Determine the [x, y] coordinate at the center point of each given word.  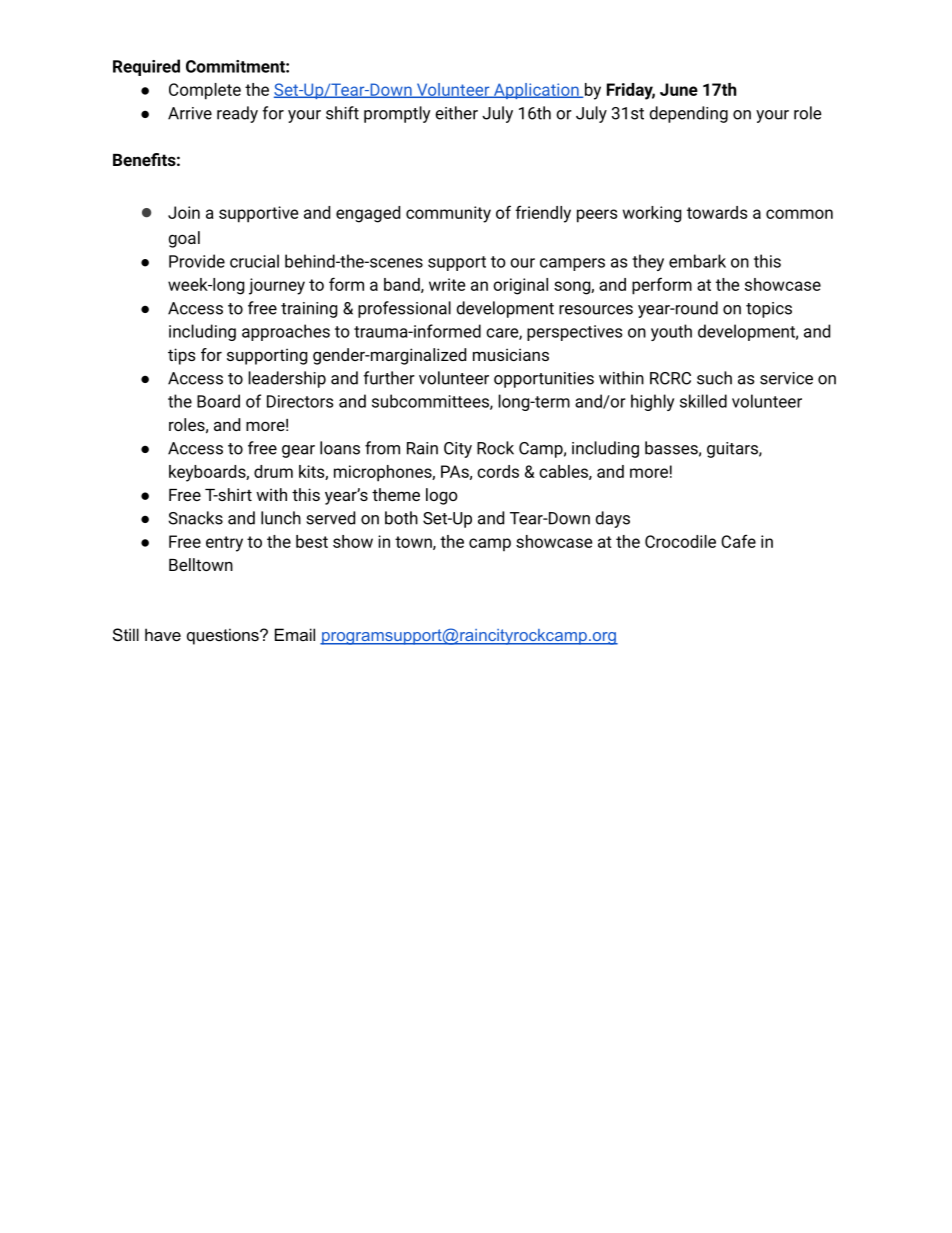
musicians [511, 354]
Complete [205, 91]
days [613, 519]
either [456, 113]
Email [295, 634]
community [448, 214]
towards [717, 212]
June [679, 89]
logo [442, 496]
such [714, 378]
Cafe [738, 541]
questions [224, 636]
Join [184, 212]
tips [181, 356]
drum [273, 471]
